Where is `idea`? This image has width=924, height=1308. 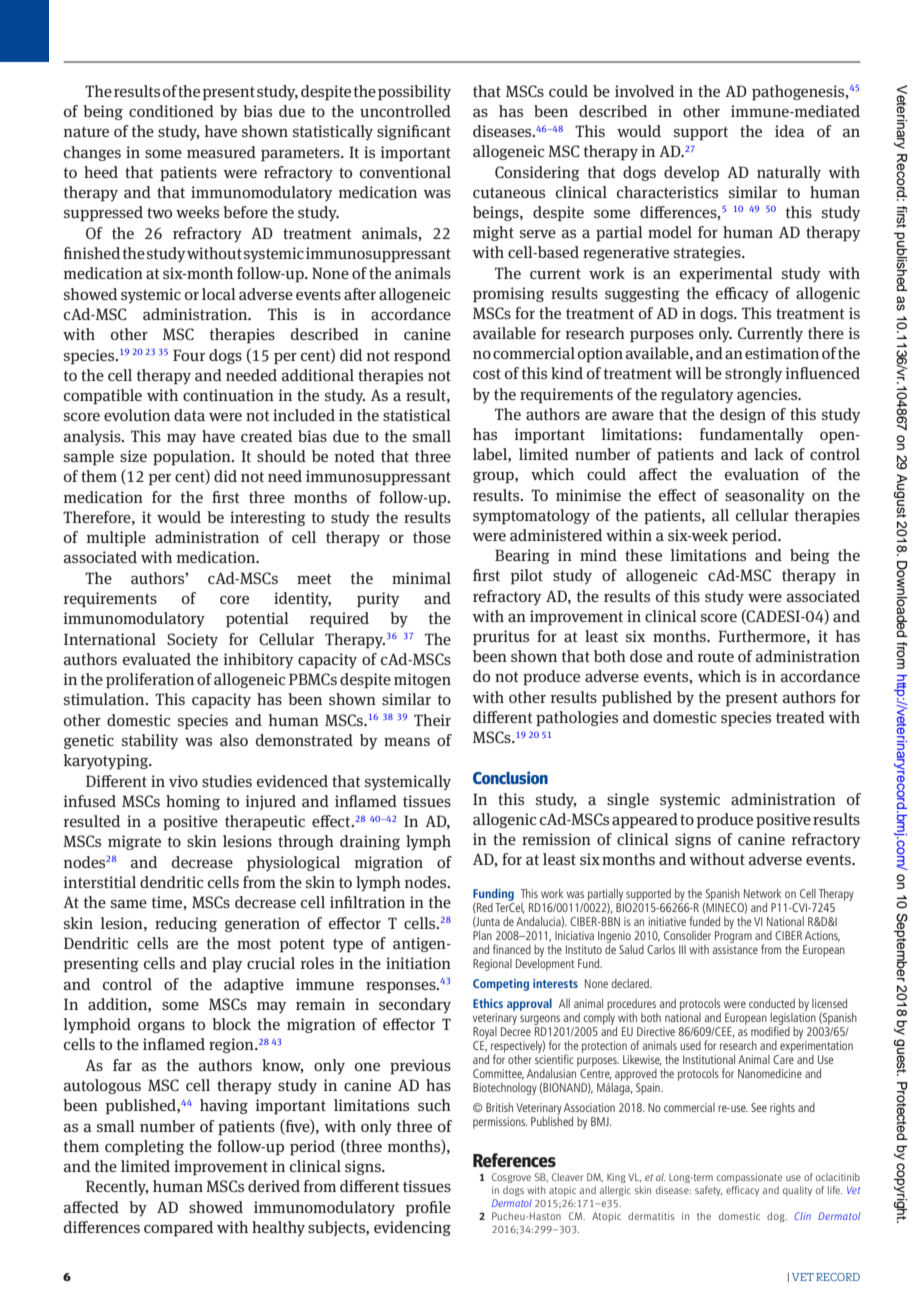 idea is located at coordinates (790, 131).
